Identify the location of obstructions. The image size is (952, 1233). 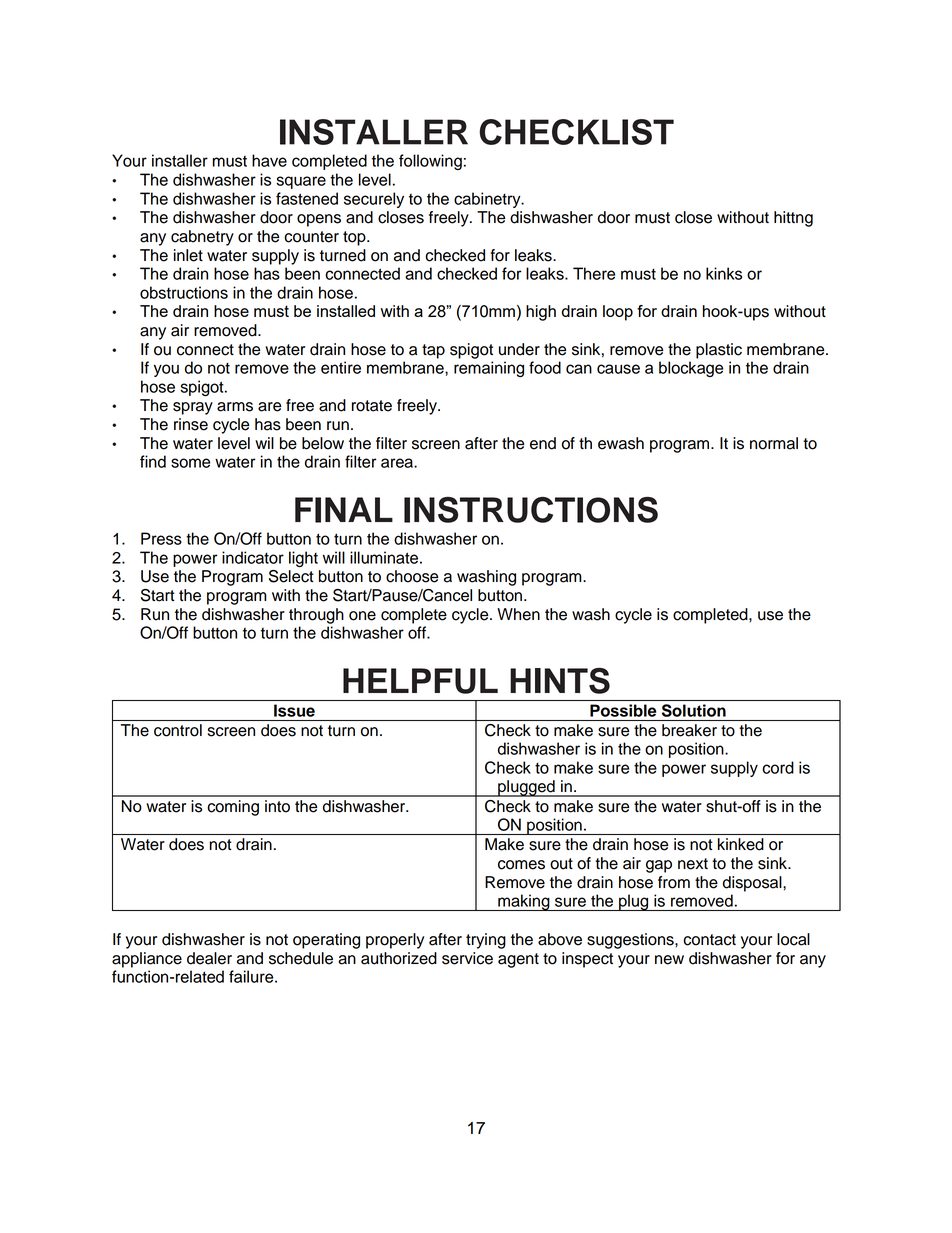
(184, 292).
